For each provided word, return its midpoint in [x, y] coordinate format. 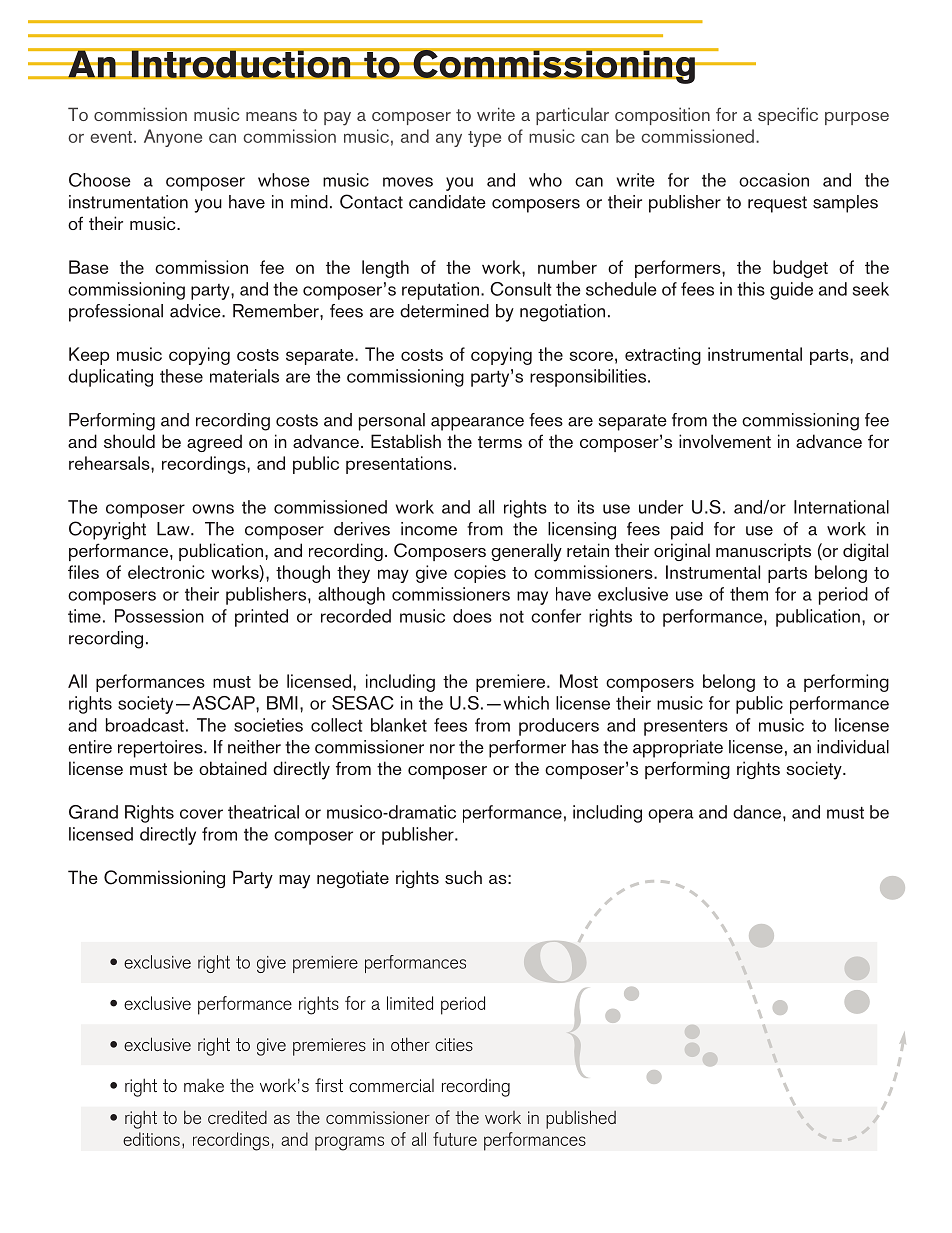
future [455, 1139]
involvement [725, 441]
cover [201, 814]
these [181, 376]
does [472, 616]
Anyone [173, 138]
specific [788, 116]
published [581, 1119]
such [463, 877]
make [204, 1085]
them [749, 594]
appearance [477, 424]
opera [671, 816]
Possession [159, 616]
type [484, 139]
